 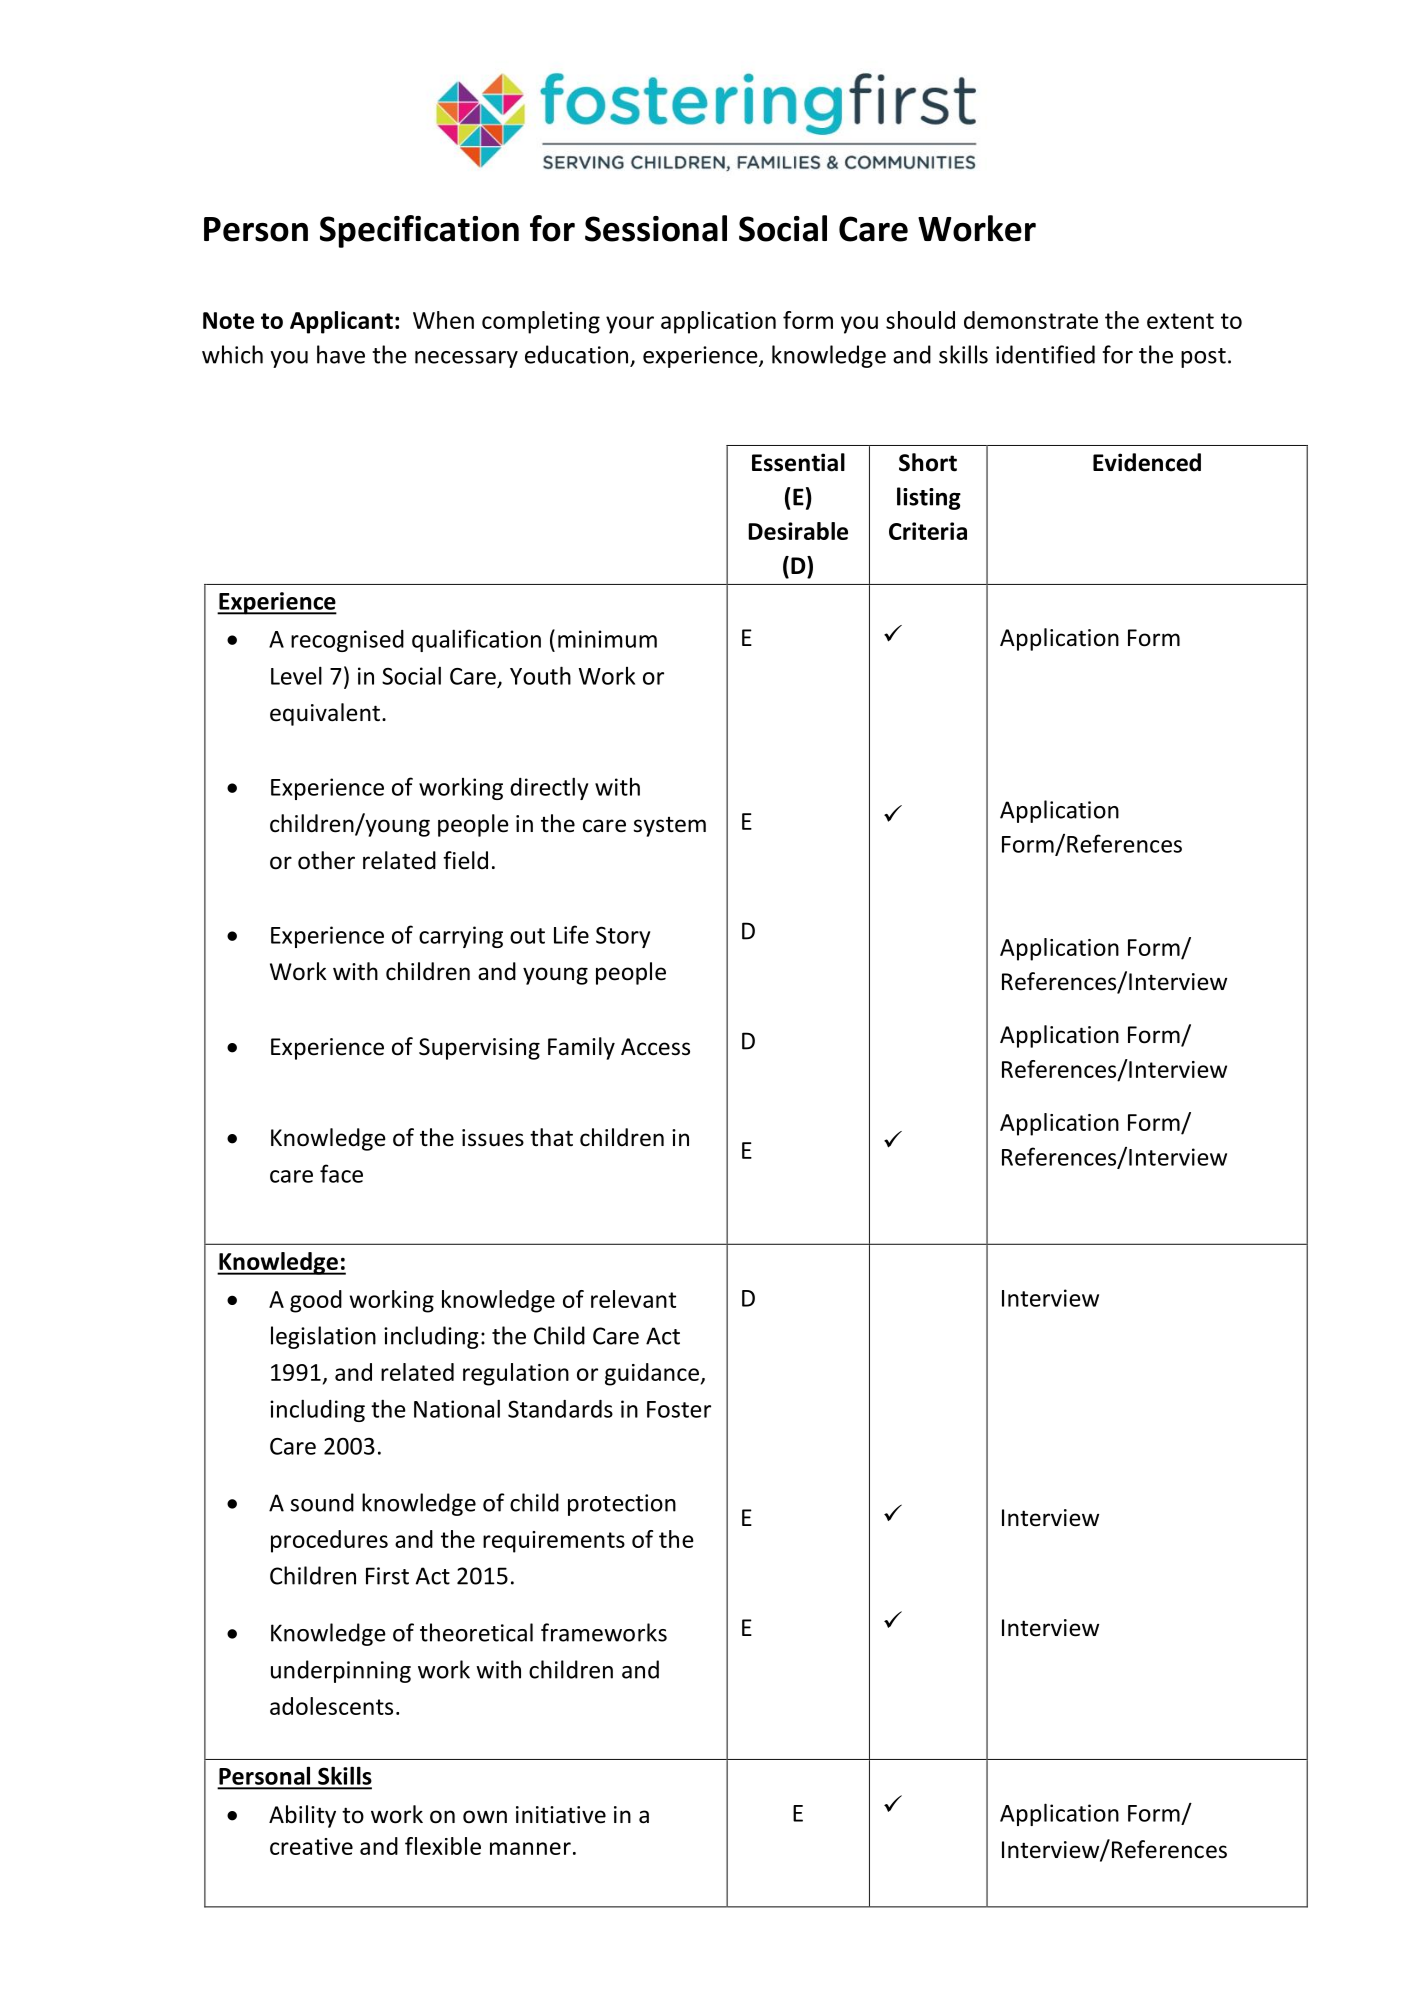 I want to click on your, so click(x=630, y=325).
